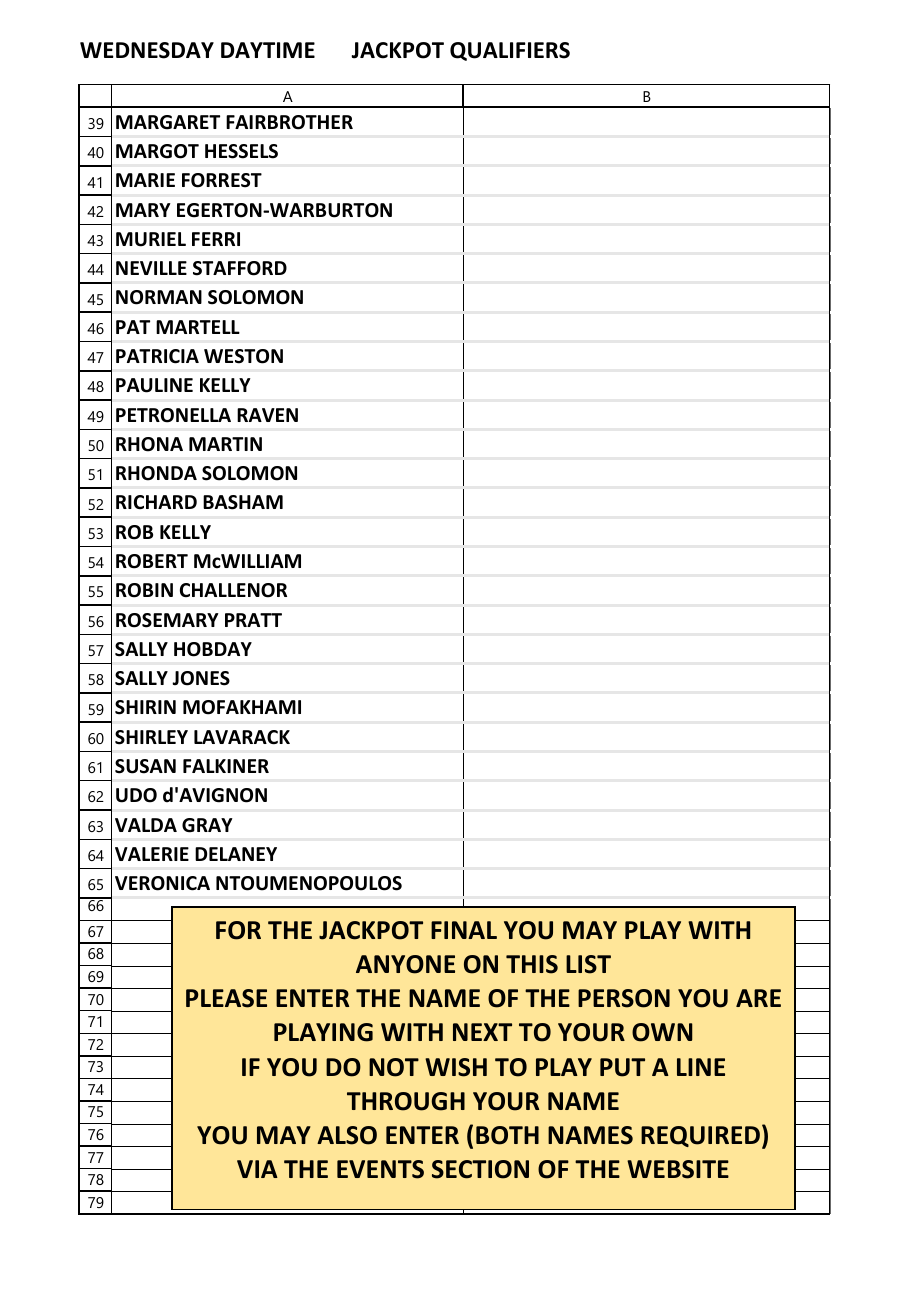 The width and height of the screenshot is (924, 1308). What do you see at coordinates (268, 50) in the screenshot?
I see `DAYTIME` at bounding box center [268, 50].
